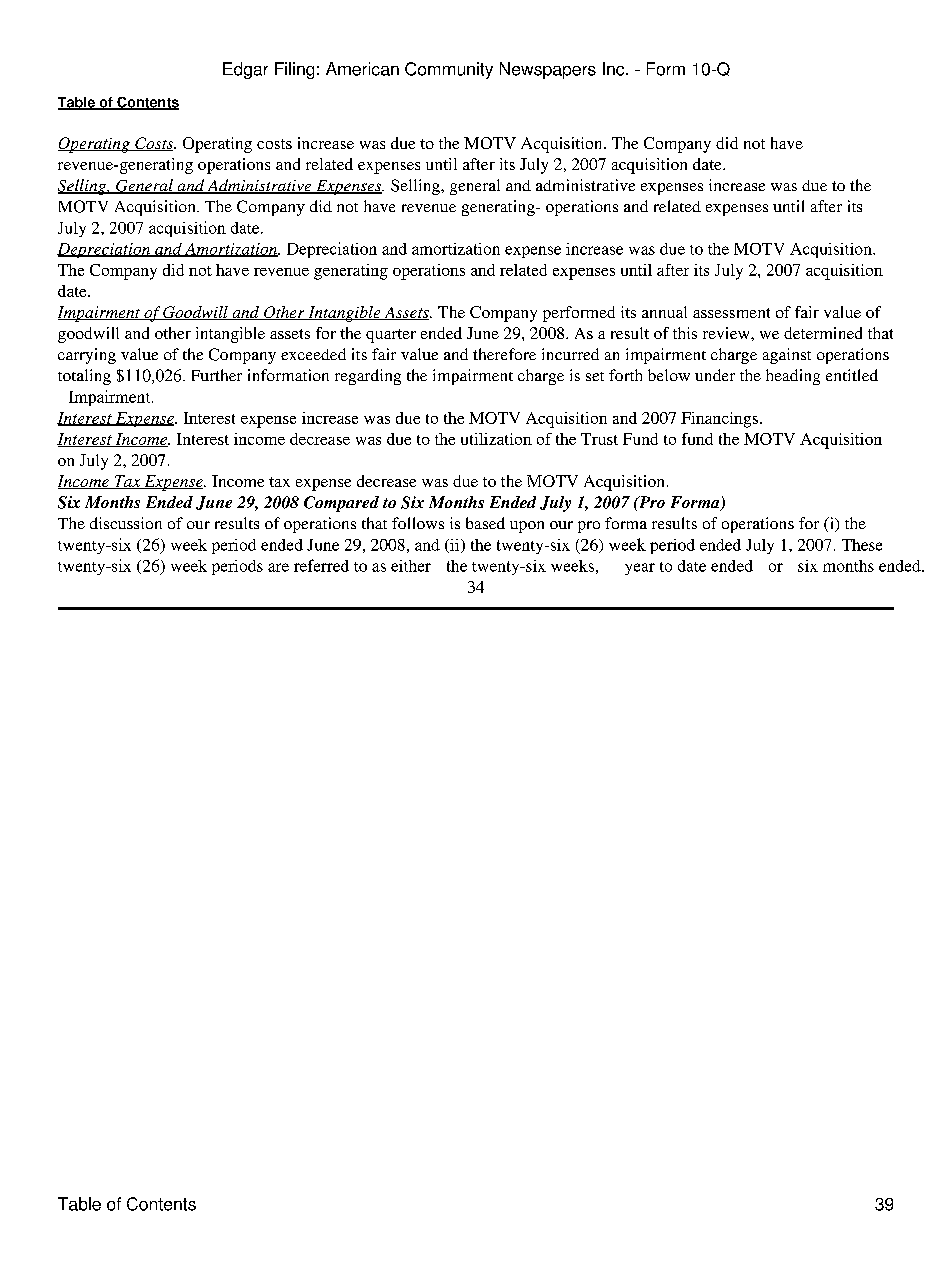 The width and height of the screenshot is (952, 1268). Describe the element at coordinates (368, 377) in the screenshot. I see `regarding` at that location.
